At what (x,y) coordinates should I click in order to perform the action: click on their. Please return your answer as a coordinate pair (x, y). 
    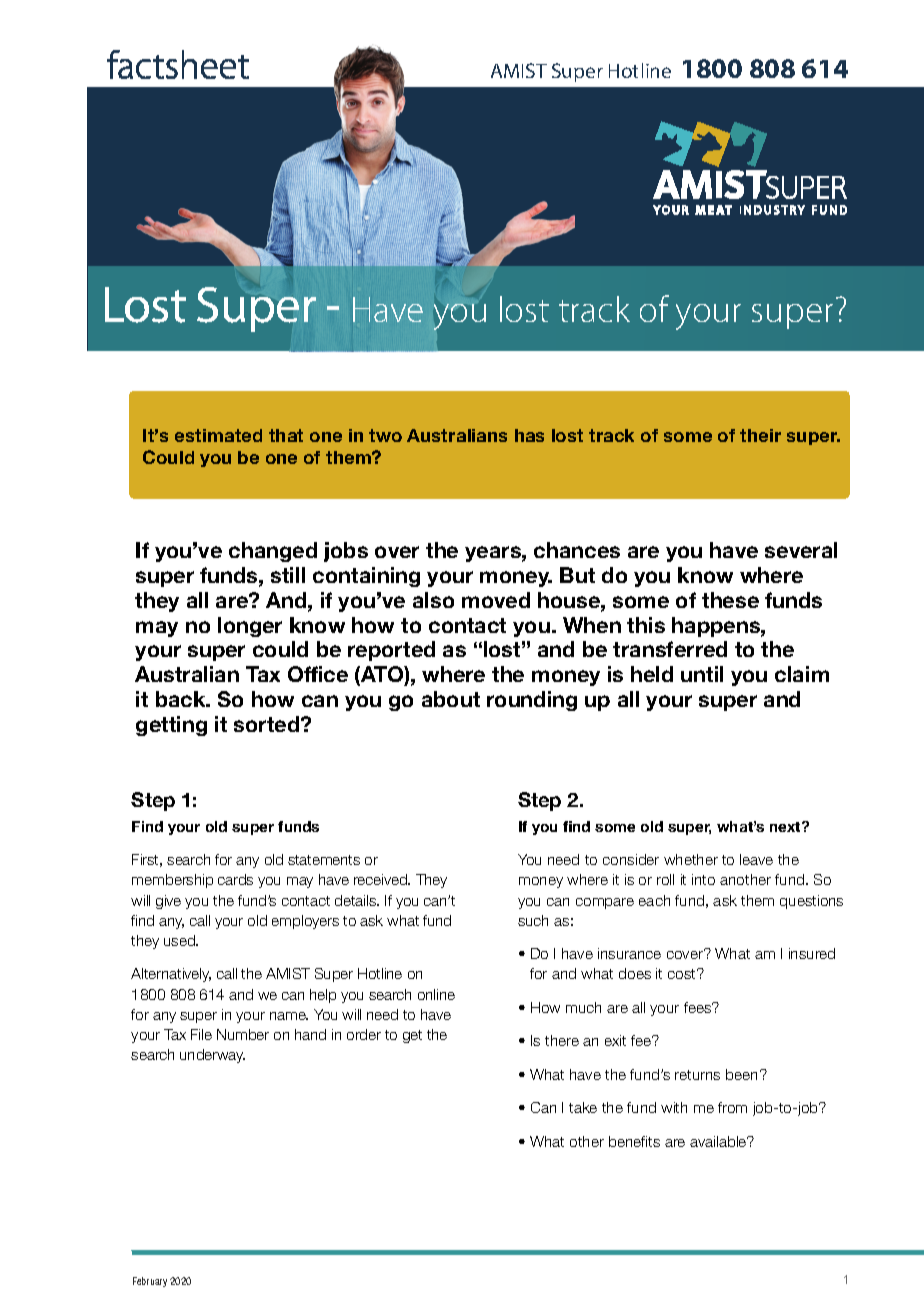
    Looking at the image, I should click on (760, 435).
